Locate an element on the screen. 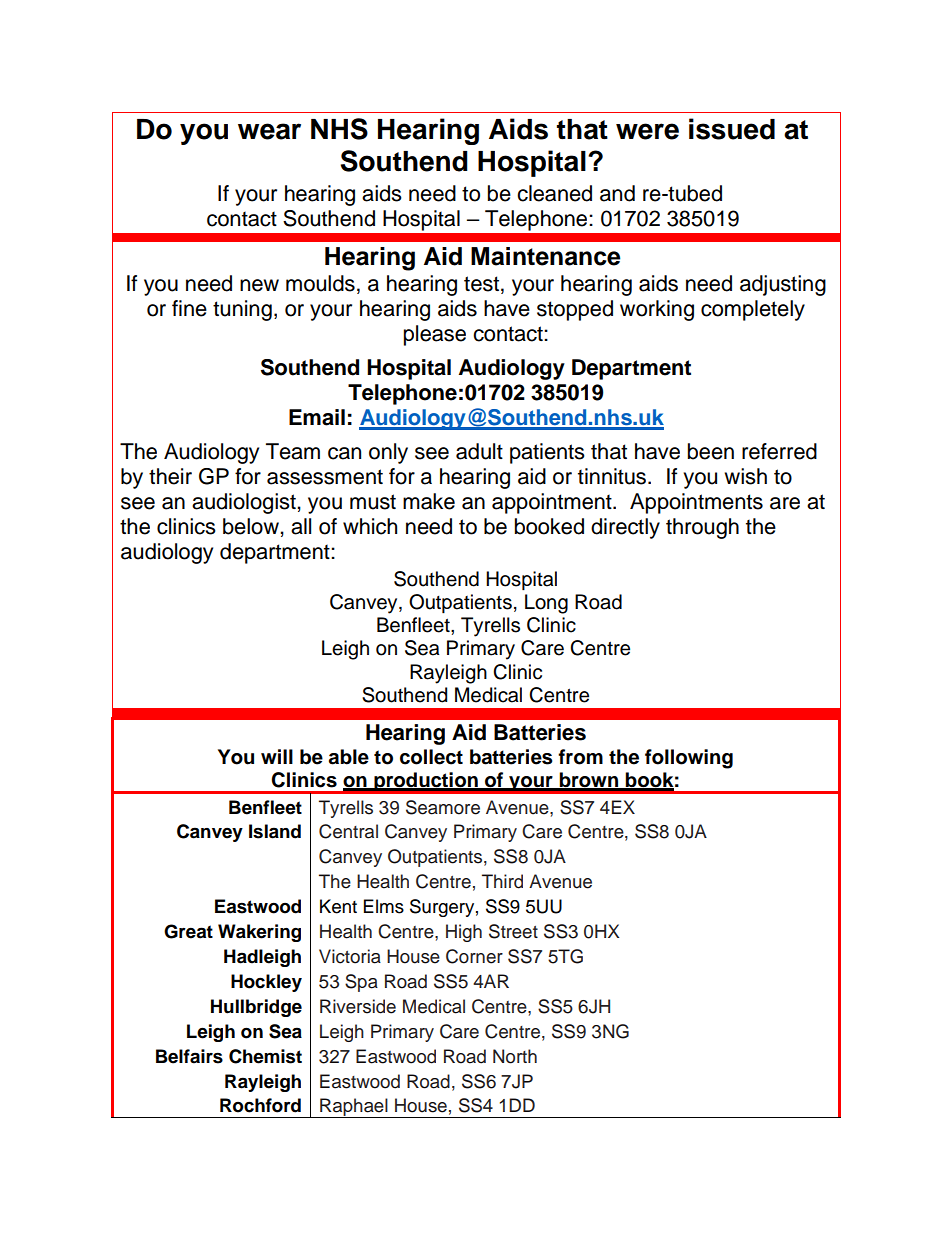 Image resolution: width=952 pixels, height=1233 pixels. Chemist is located at coordinates (265, 1056).
